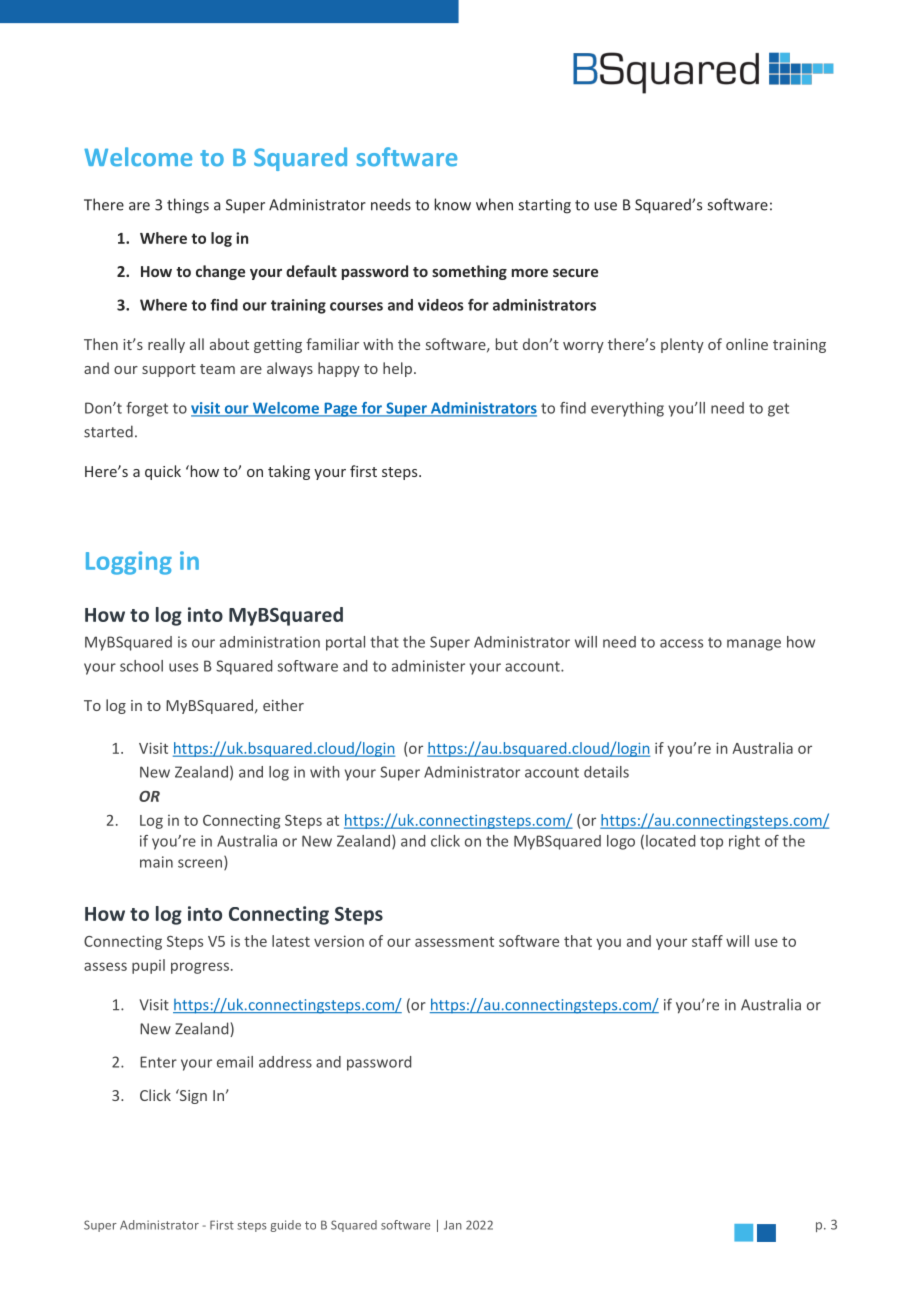  I want to click on secure, so click(575, 273).
